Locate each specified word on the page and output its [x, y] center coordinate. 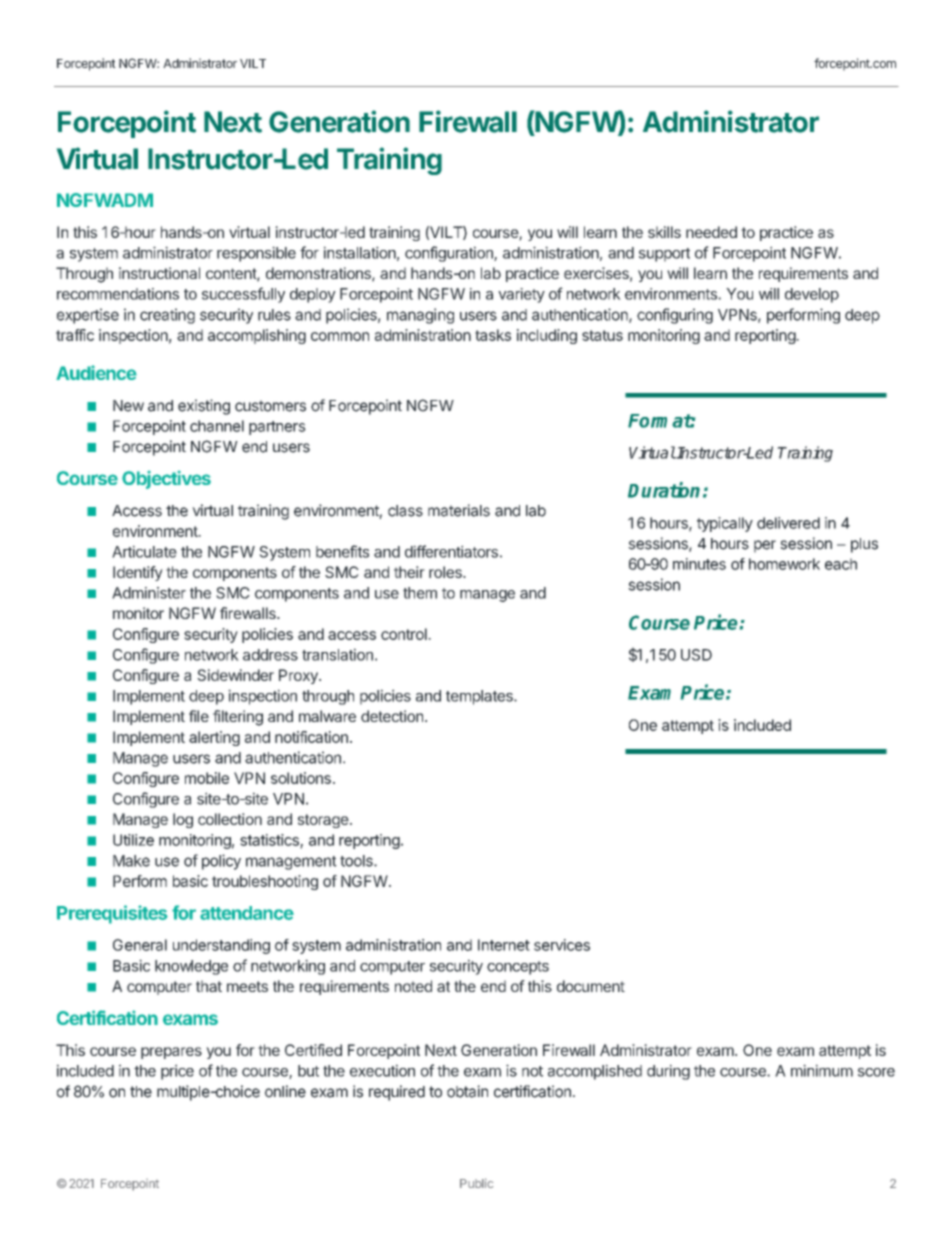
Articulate [144, 551]
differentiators [451, 551]
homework [784, 564]
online [285, 1091]
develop [812, 295]
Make [131, 861]
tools [357, 861]
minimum [822, 1070]
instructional [159, 273]
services [562, 945]
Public [476, 1183]
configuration [450, 254]
